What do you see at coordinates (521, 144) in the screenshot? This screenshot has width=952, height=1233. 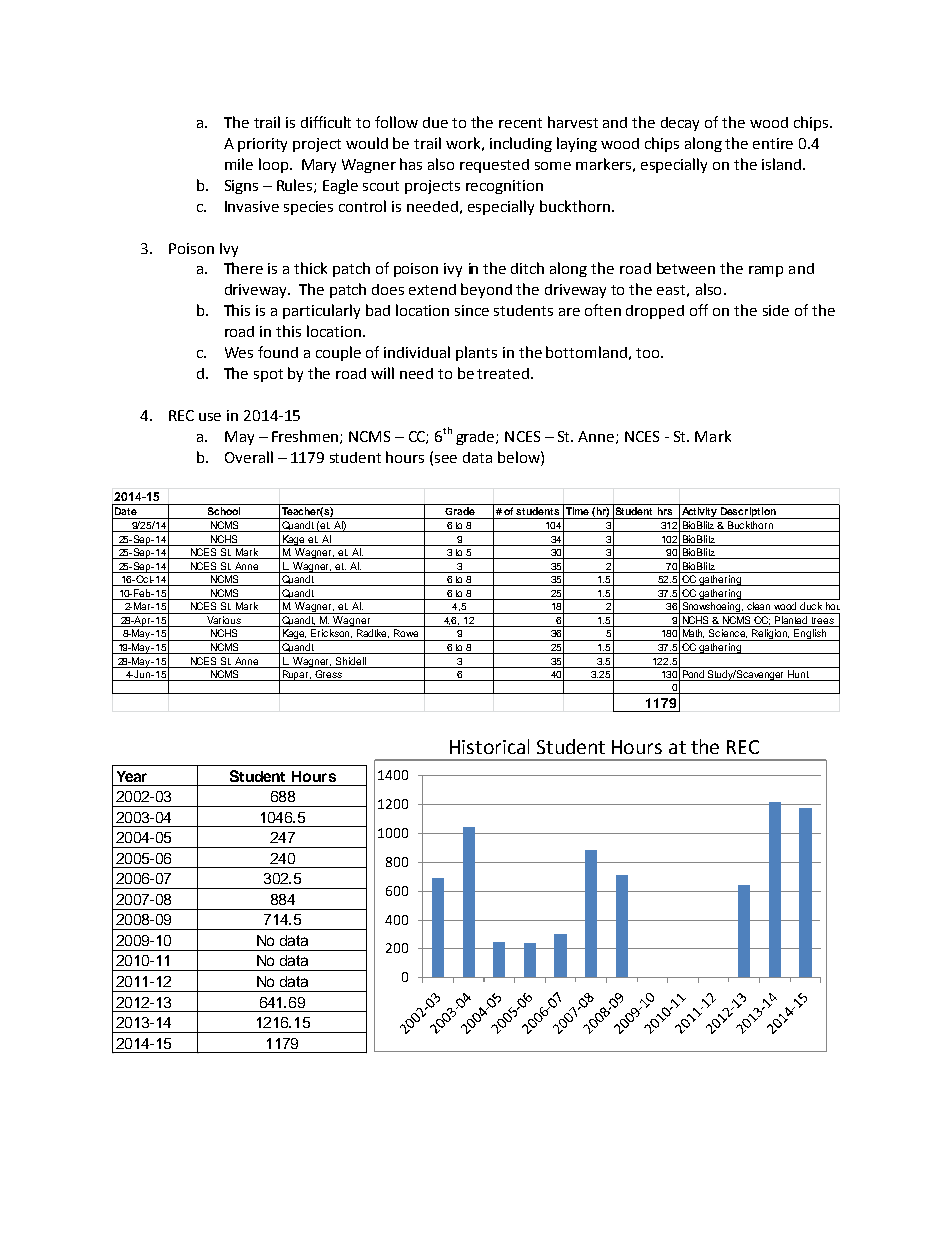 I see `including` at bounding box center [521, 144].
